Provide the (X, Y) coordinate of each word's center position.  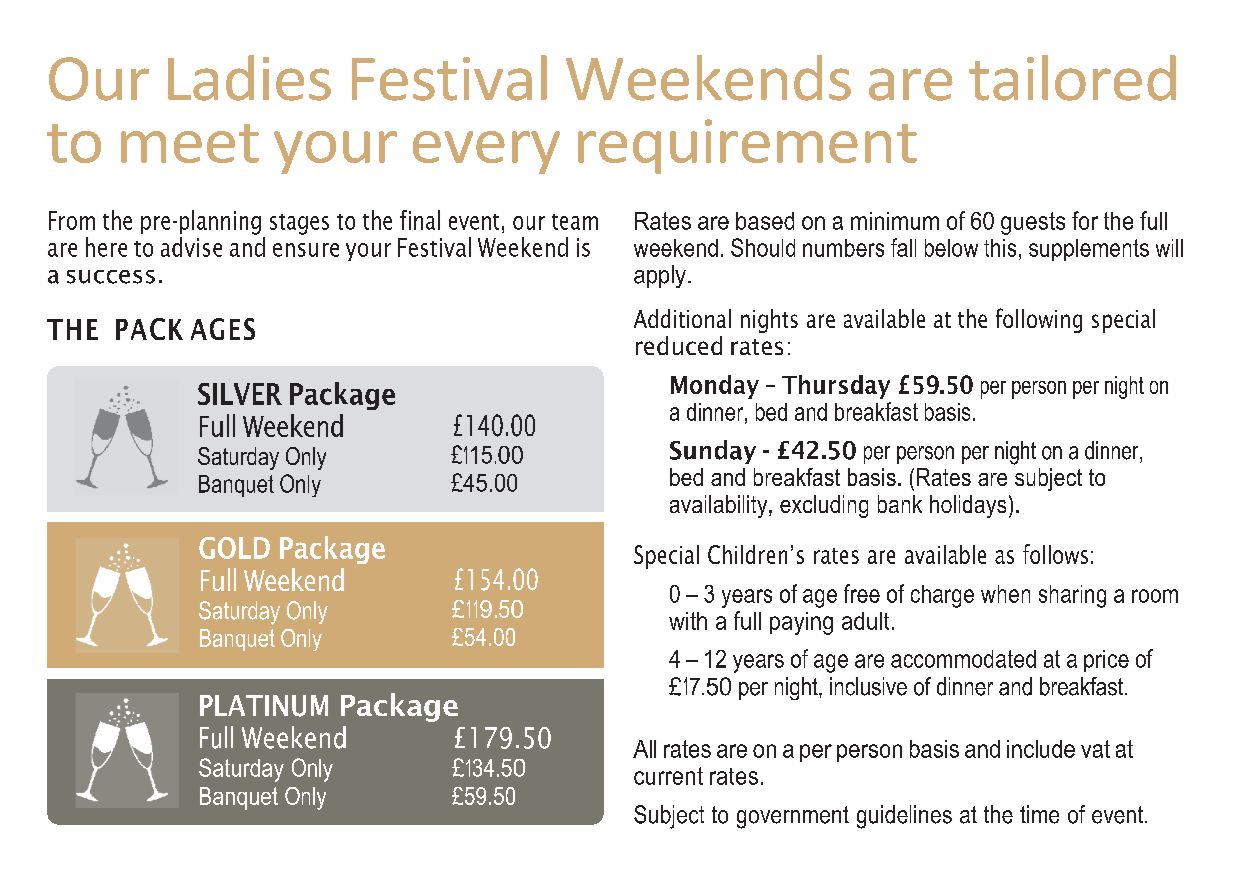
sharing (1072, 596)
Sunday (713, 452)
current (668, 776)
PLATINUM (264, 706)
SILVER (240, 394)
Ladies (249, 78)
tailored (1072, 78)
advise (191, 247)
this (1000, 248)
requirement (747, 146)
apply (660, 276)
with (688, 621)
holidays (968, 506)
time (1039, 814)
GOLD (234, 548)
